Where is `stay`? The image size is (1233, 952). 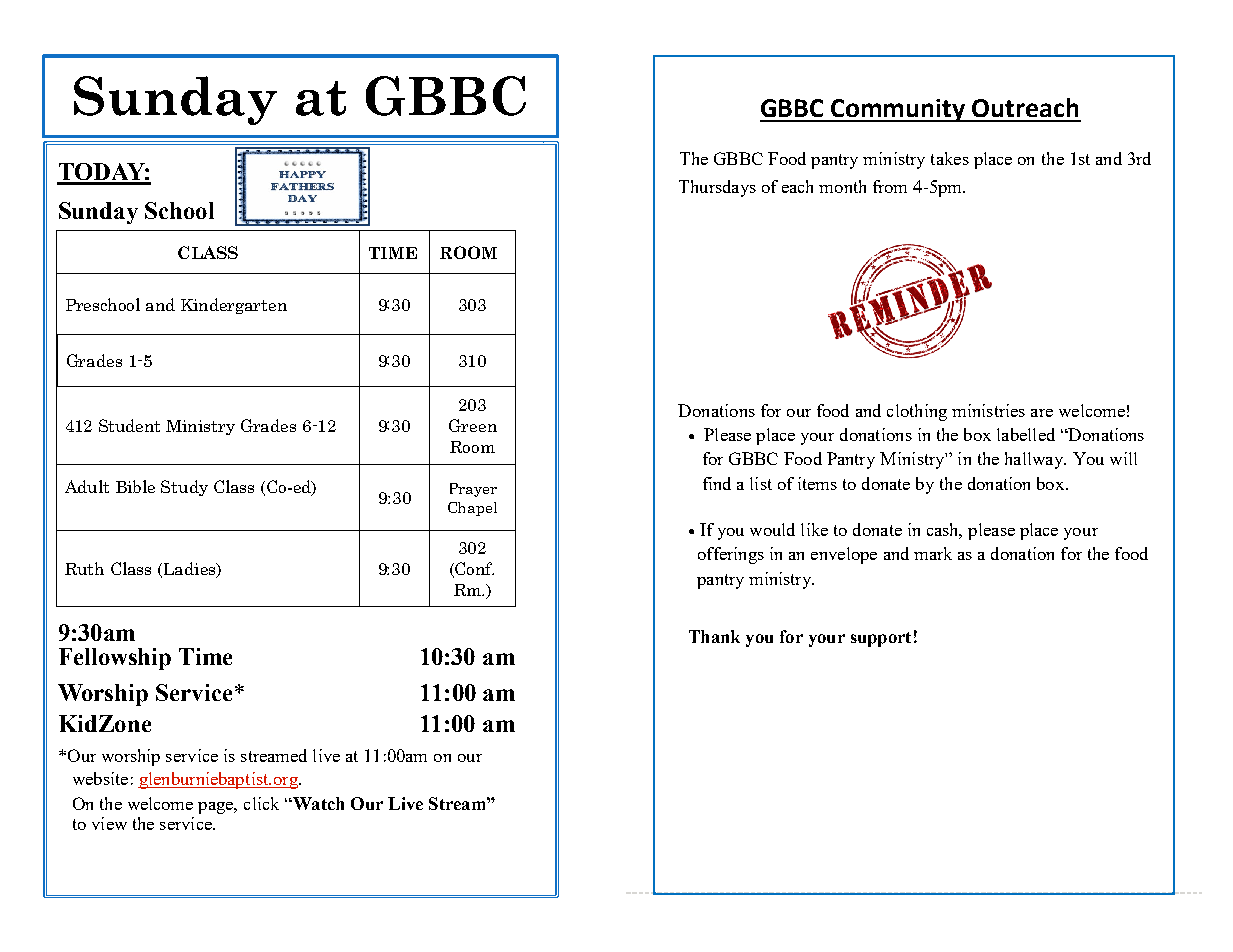 stay is located at coordinates (462, 230).
